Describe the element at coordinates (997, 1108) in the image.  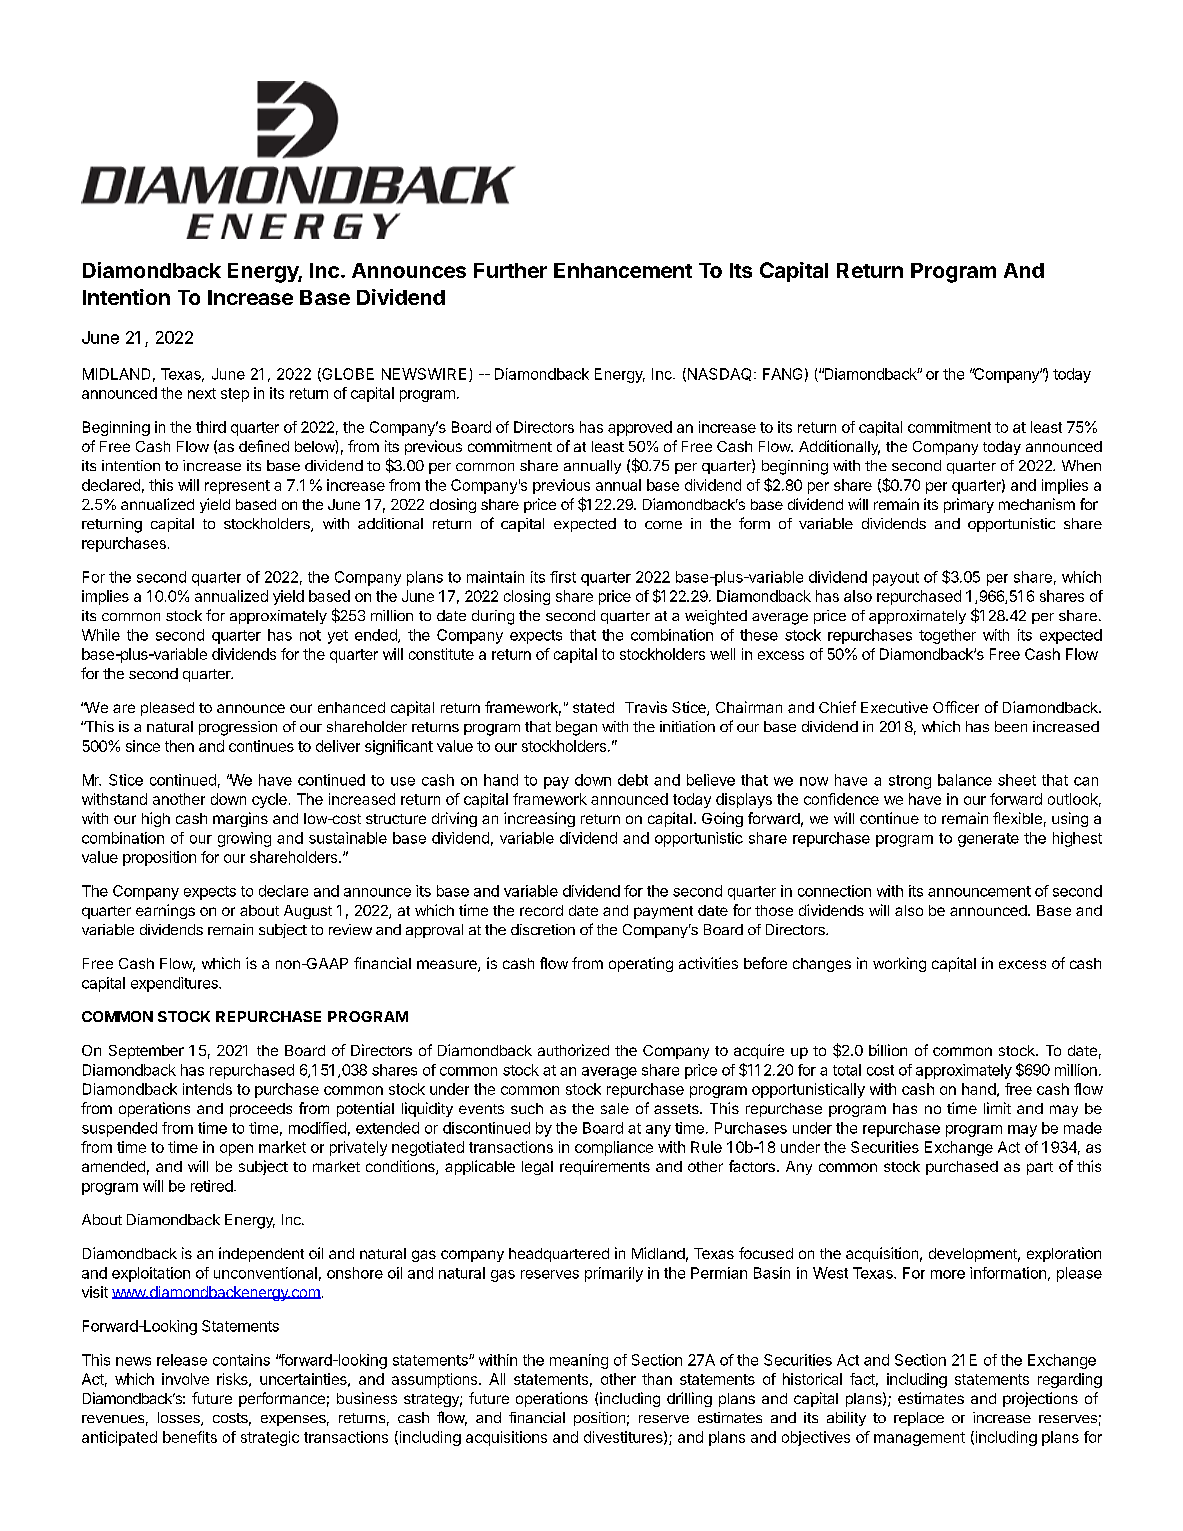
I see `limit` at that location.
